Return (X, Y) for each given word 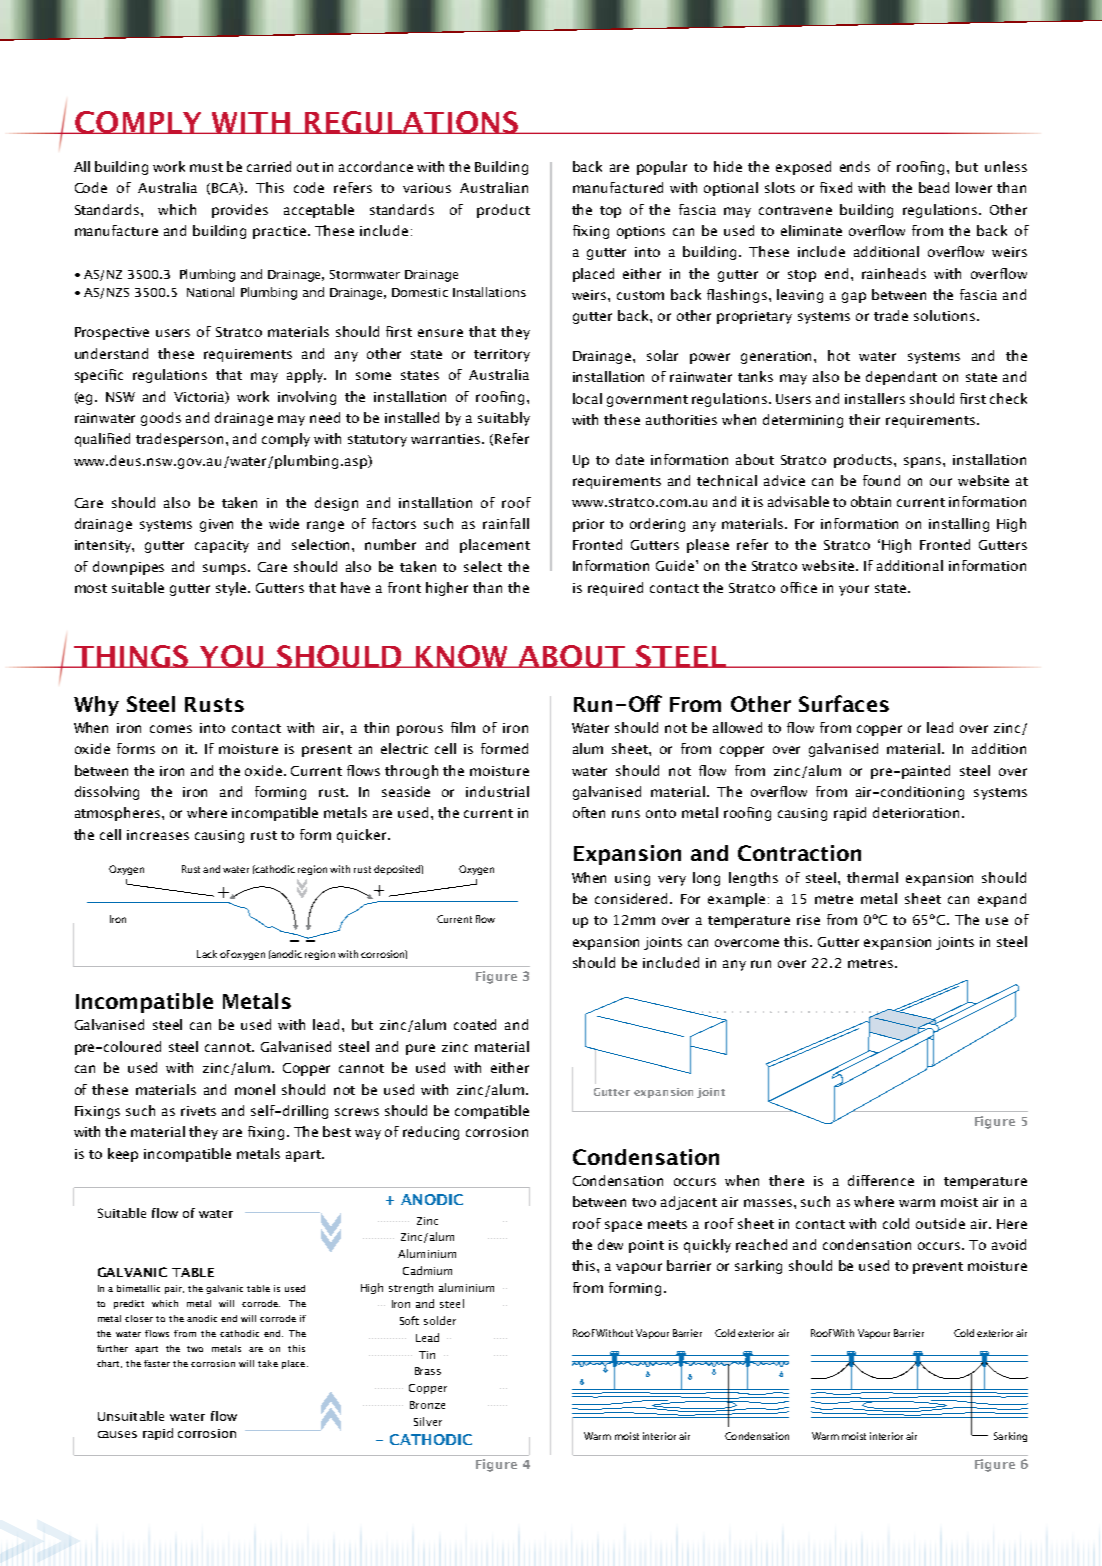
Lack (207, 954)
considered (631, 898)
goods (161, 419)
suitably (504, 419)
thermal (872, 877)
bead (934, 187)
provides (240, 211)
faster (157, 1363)
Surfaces (844, 703)
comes (171, 729)
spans (924, 462)
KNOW (462, 656)
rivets (198, 1111)
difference (881, 1180)
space (623, 1226)
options (641, 232)
